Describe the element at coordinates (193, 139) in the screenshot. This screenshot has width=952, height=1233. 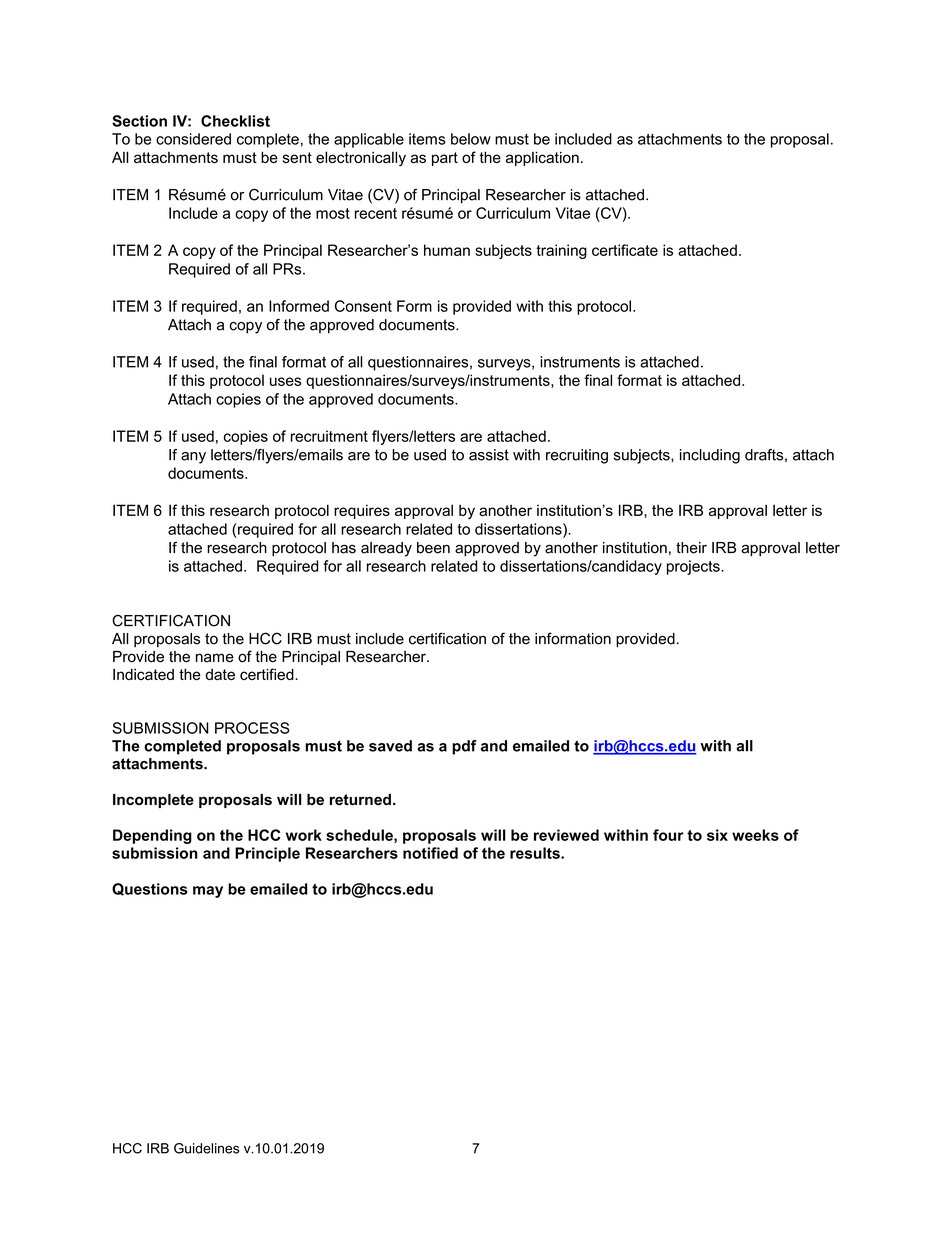
I see `considered` at that location.
